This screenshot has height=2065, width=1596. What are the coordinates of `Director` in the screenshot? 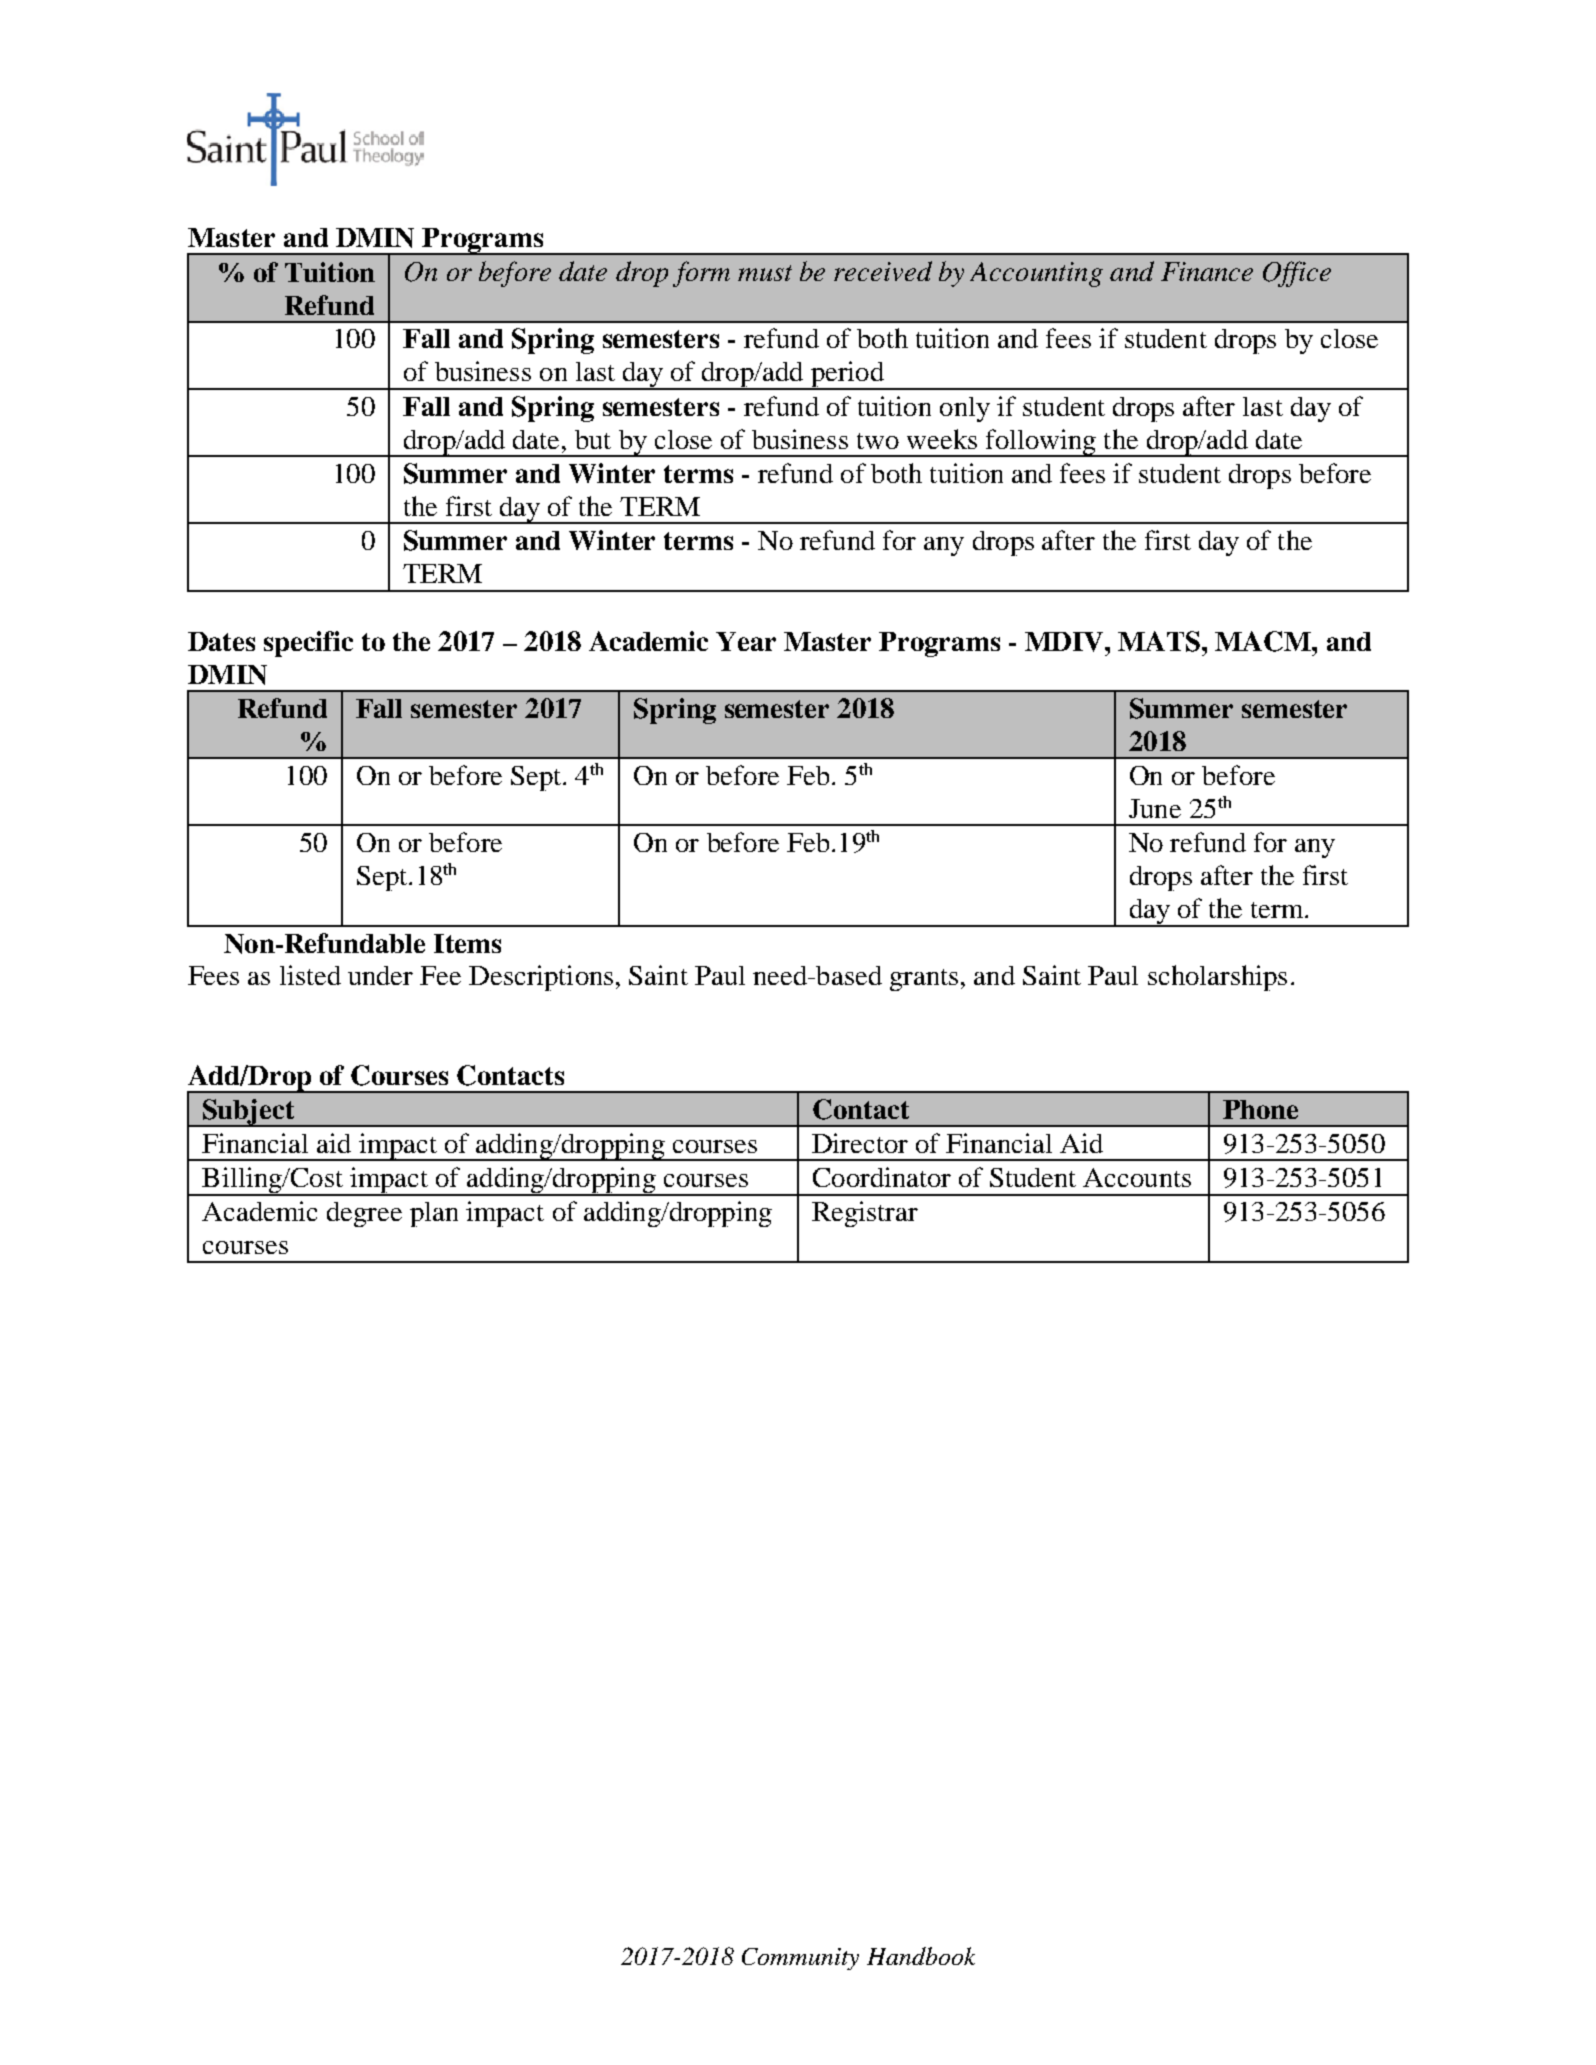 It's located at (860, 1143).
